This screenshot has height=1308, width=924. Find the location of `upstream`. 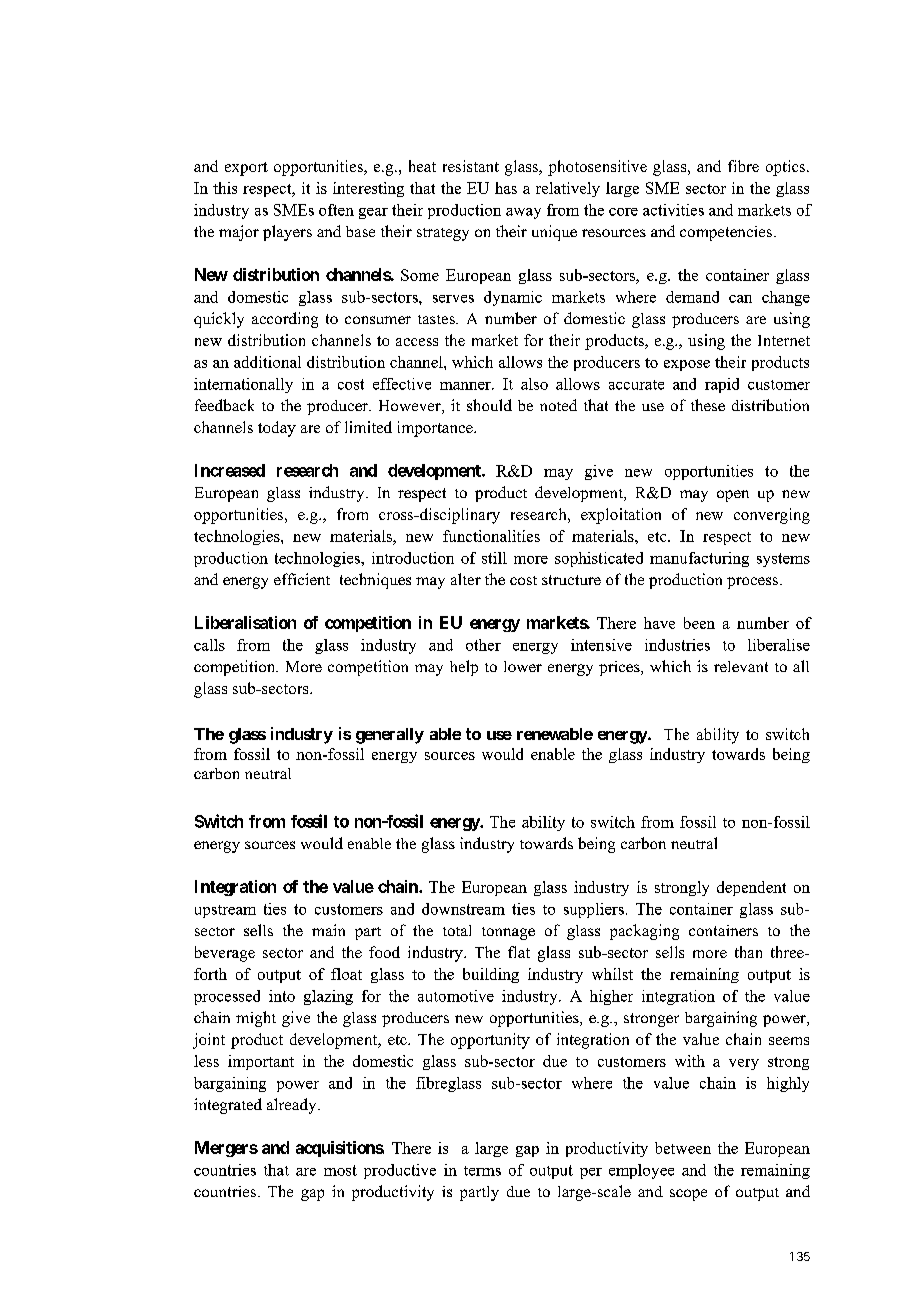

upstream is located at coordinates (225, 911).
